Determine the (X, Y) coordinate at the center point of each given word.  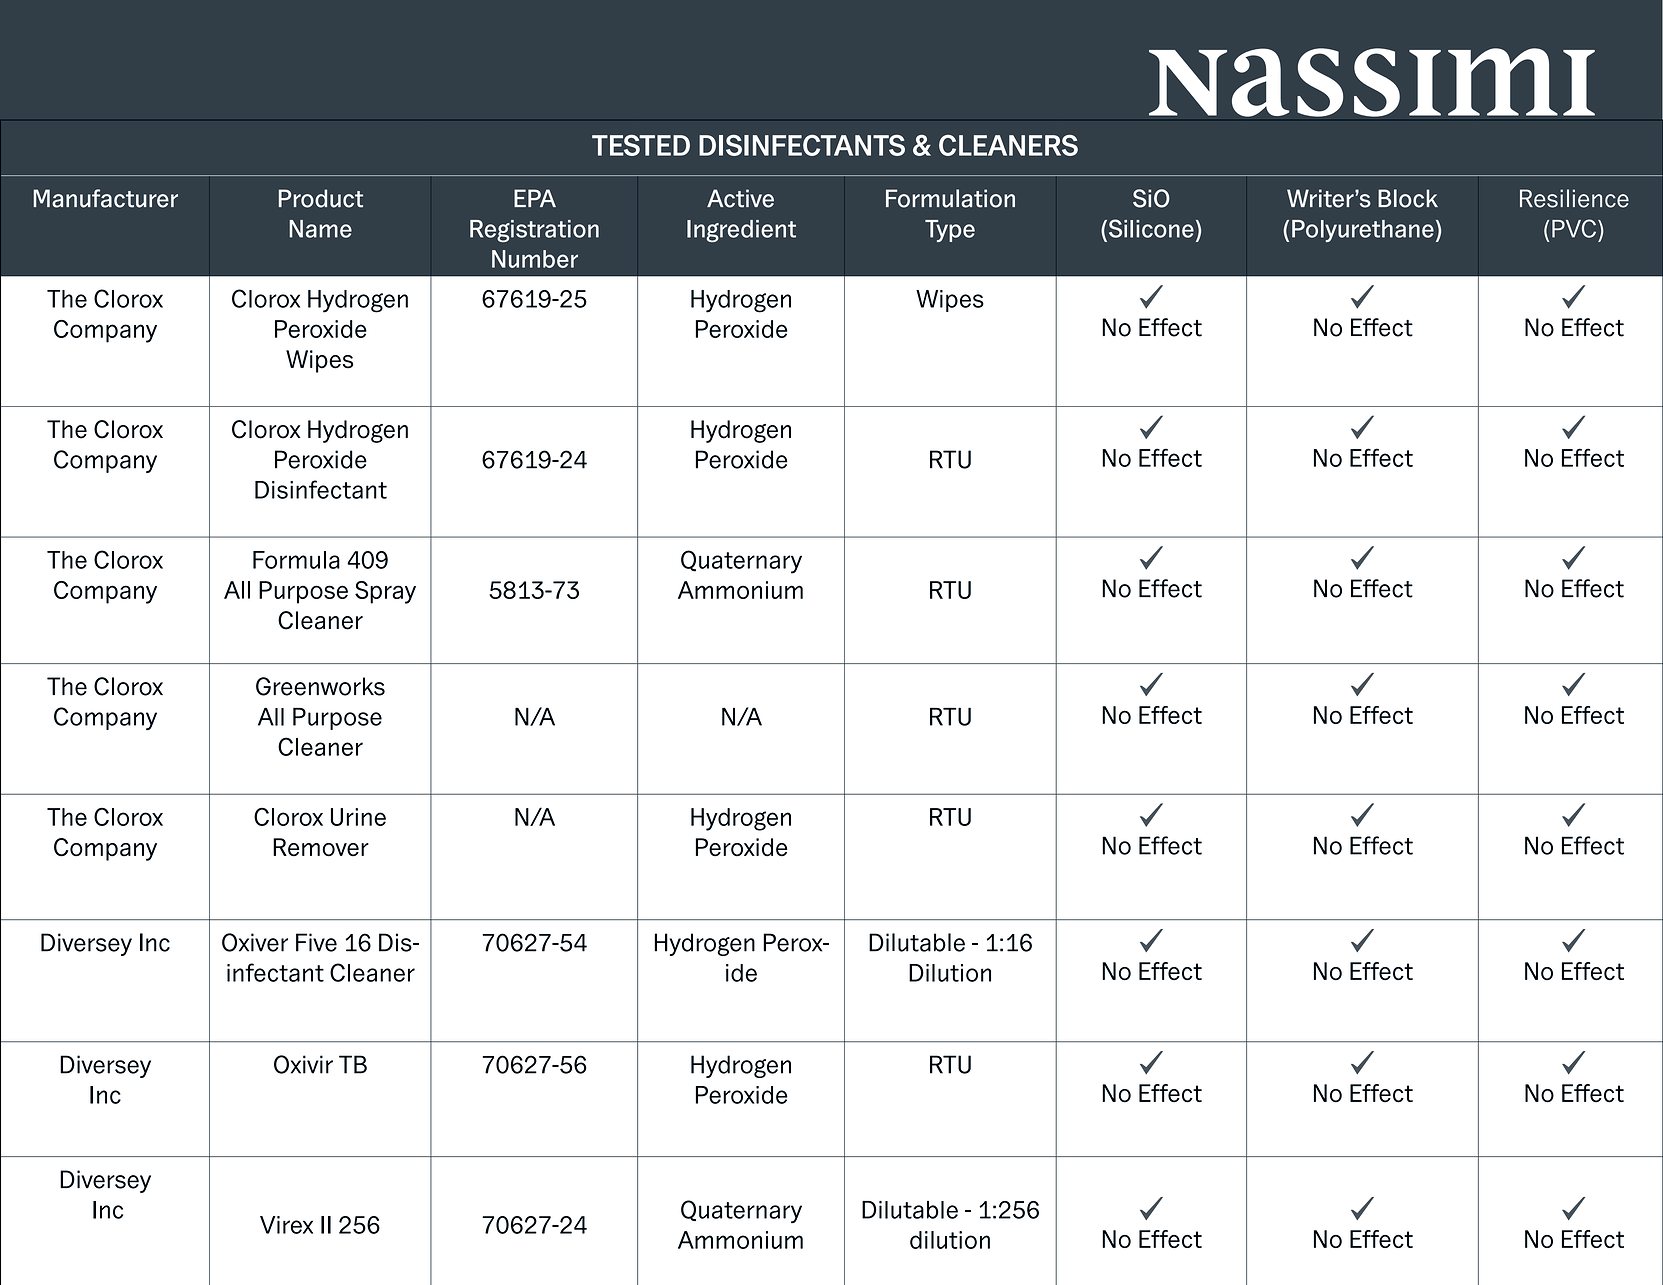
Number (535, 259)
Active (740, 198)
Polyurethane (1363, 231)
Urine (358, 817)
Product (321, 198)
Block (1408, 198)
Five (316, 942)
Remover (321, 847)
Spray (385, 592)
